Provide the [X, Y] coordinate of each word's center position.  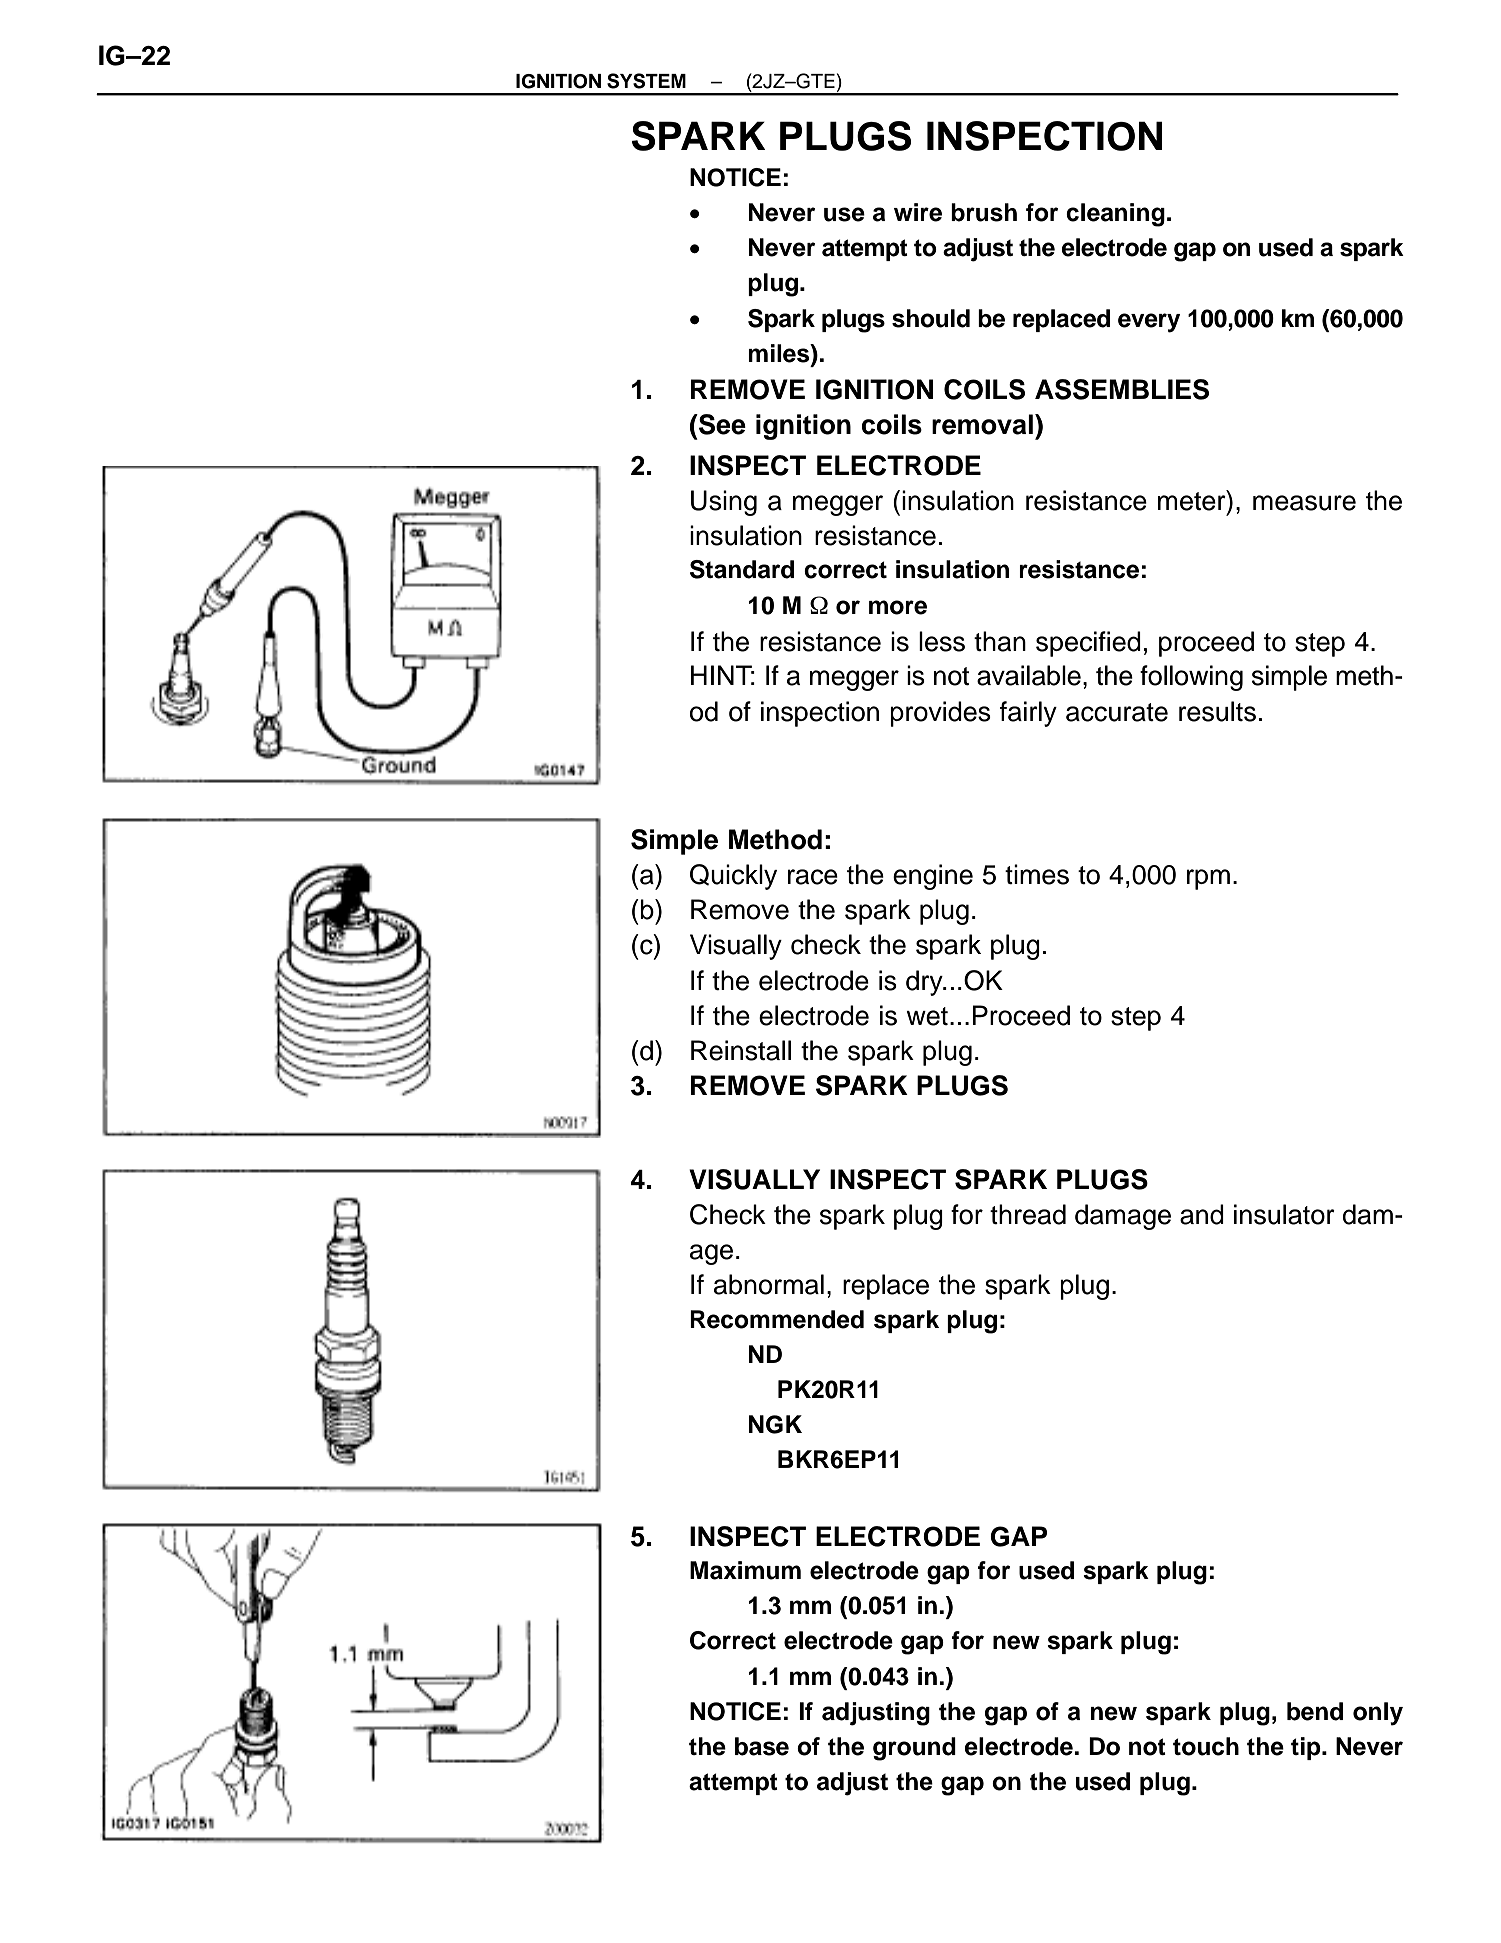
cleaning [1115, 215]
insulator [1284, 1214]
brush [984, 212]
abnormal [769, 1284]
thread [1028, 1214]
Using [724, 503]
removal [982, 424]
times [1037, 874]
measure [1304, 503]
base [762, 1746]
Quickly [733, 877]
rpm [1208, 879]
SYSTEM [646, 81]
